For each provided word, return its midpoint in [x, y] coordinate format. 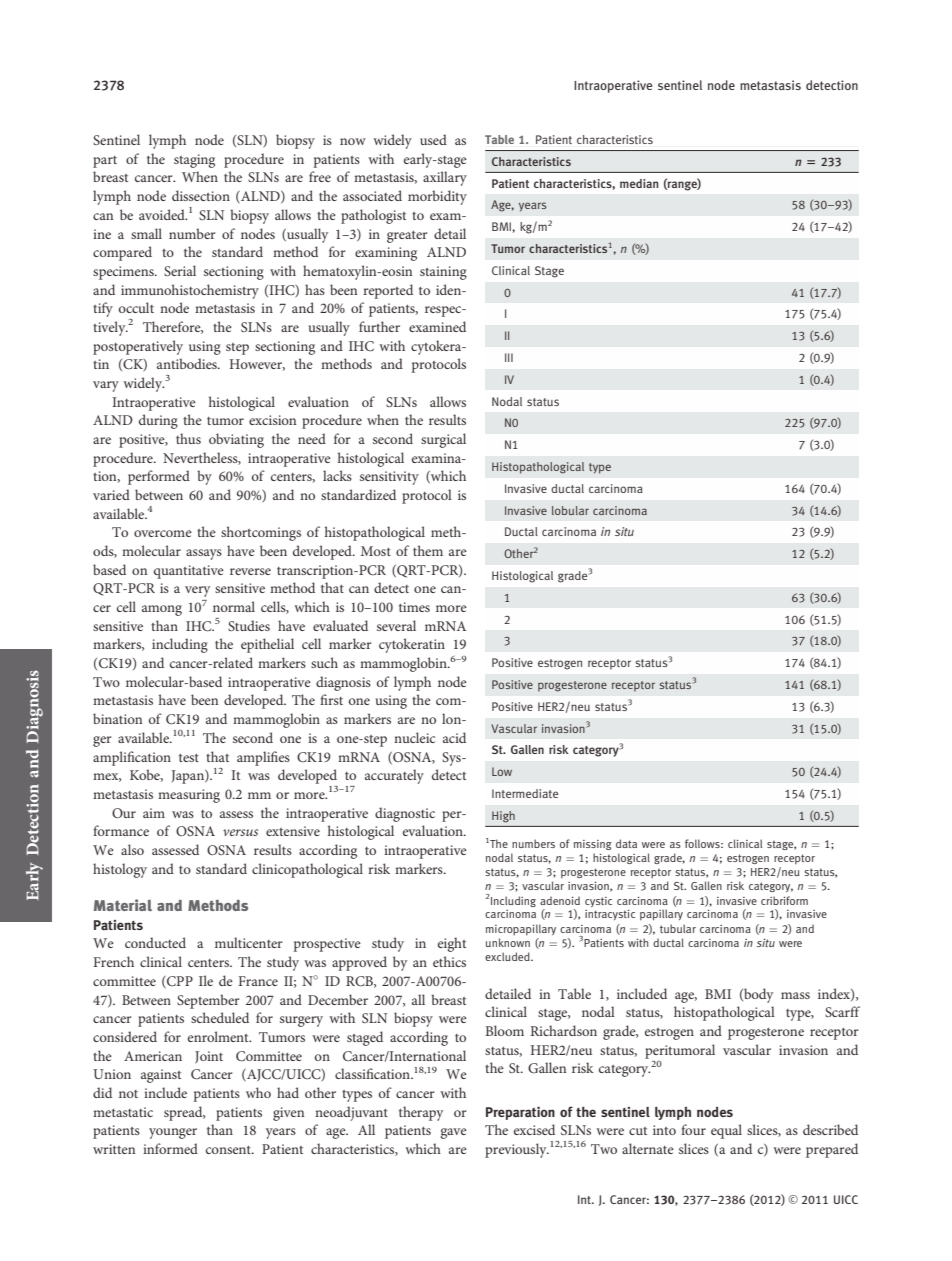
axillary [445, 178]
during [158, 421]
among [162, 610]
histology [120, 870]
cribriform [784, 900]
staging [194, 161]
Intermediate [525, 793]
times [414, 607]
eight [452, 944]
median [639, 183]
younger [173, 1133]
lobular [570, 510]
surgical [443, 440]
